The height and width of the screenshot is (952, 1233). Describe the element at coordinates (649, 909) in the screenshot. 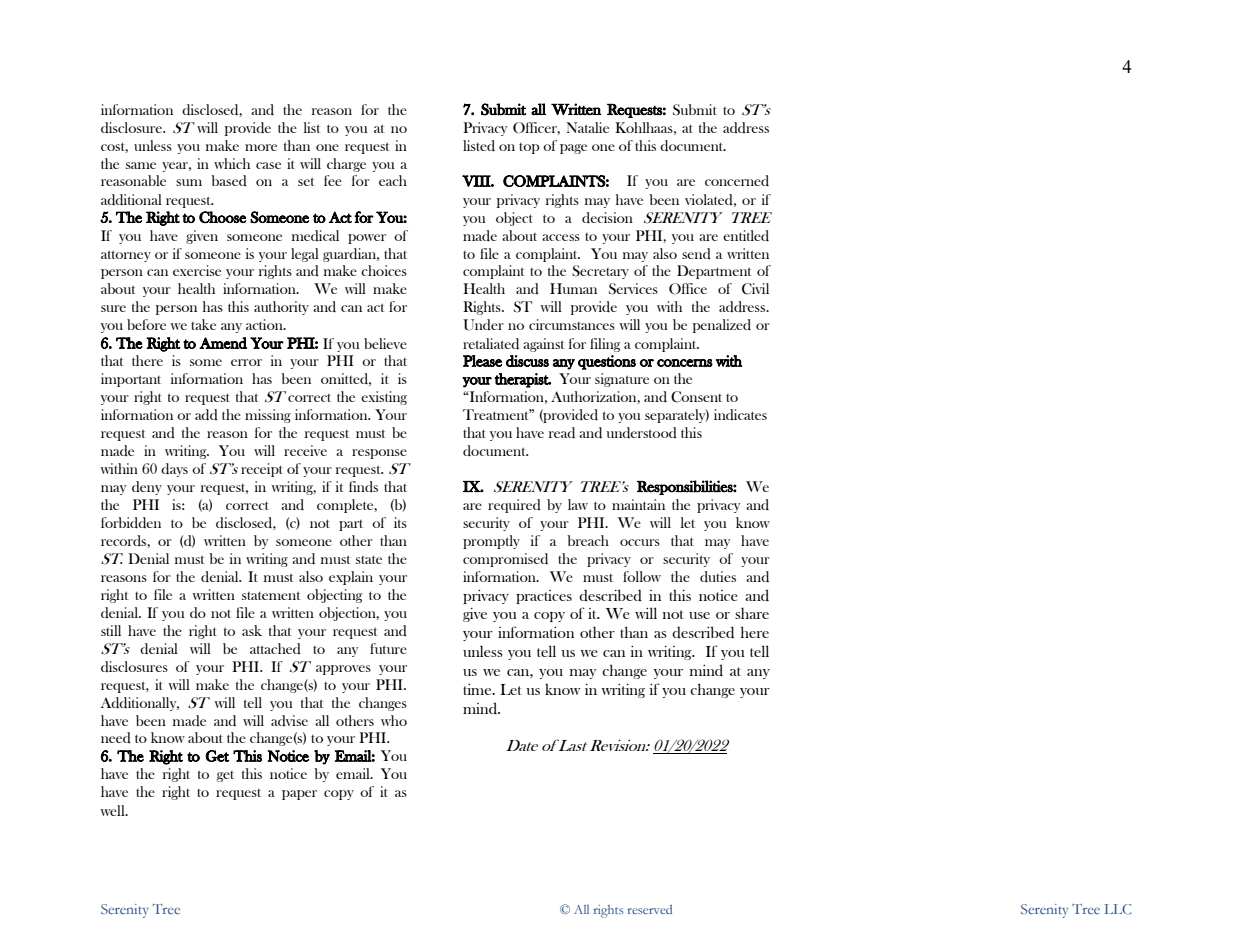

I see `reserved` at that location.
